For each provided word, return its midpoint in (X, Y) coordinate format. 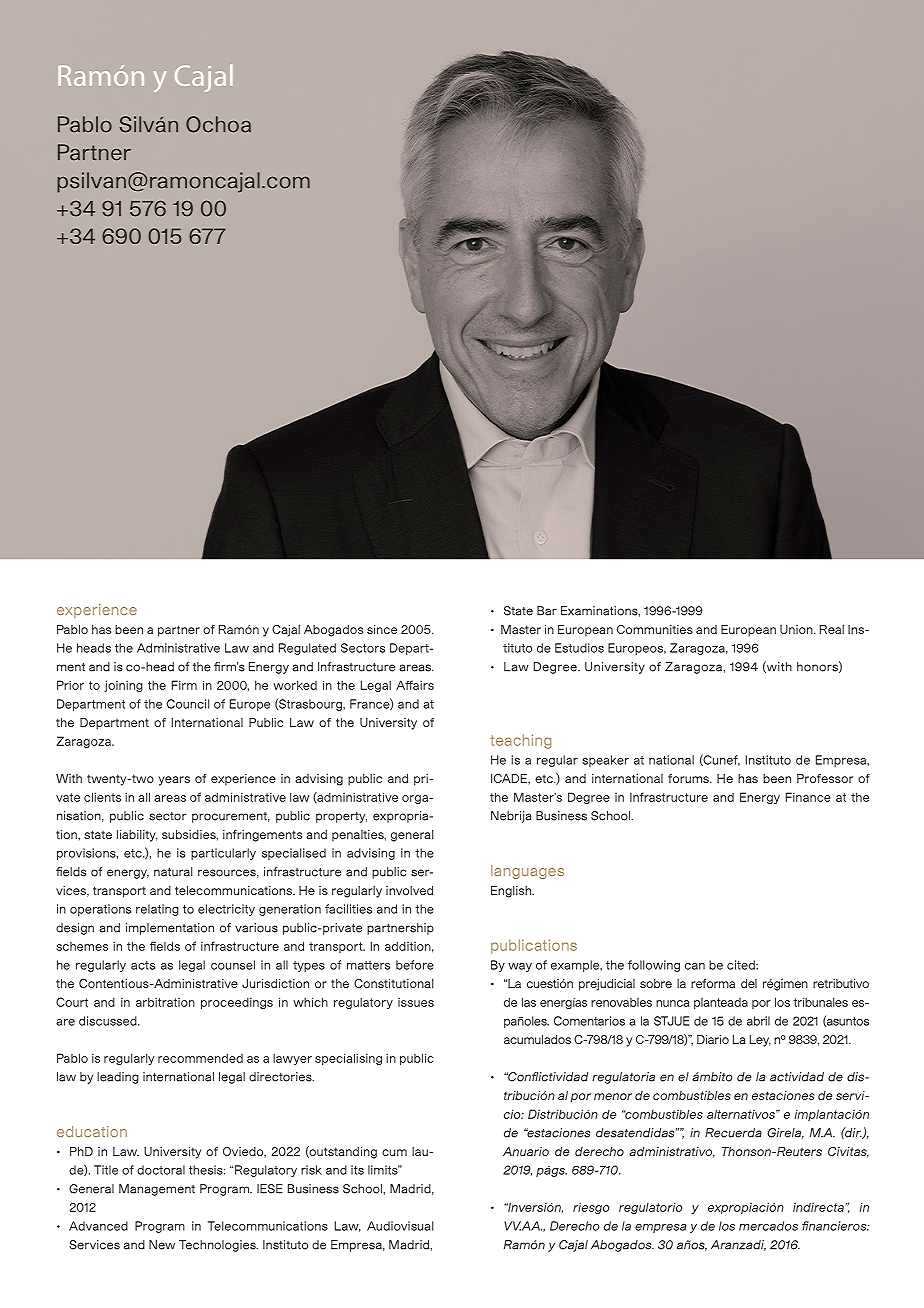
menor (613, 1096)
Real (832, 629)
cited (742, 965)
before (415, 965)
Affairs (415, 685)
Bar (547, 611)
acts (143, 965)
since (382, 629)
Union (797, 629)
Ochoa (218, 124)
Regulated (307, 649)
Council (188, 704)
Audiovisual (400, 1226)
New (162, 1245)
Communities (655, 629)
